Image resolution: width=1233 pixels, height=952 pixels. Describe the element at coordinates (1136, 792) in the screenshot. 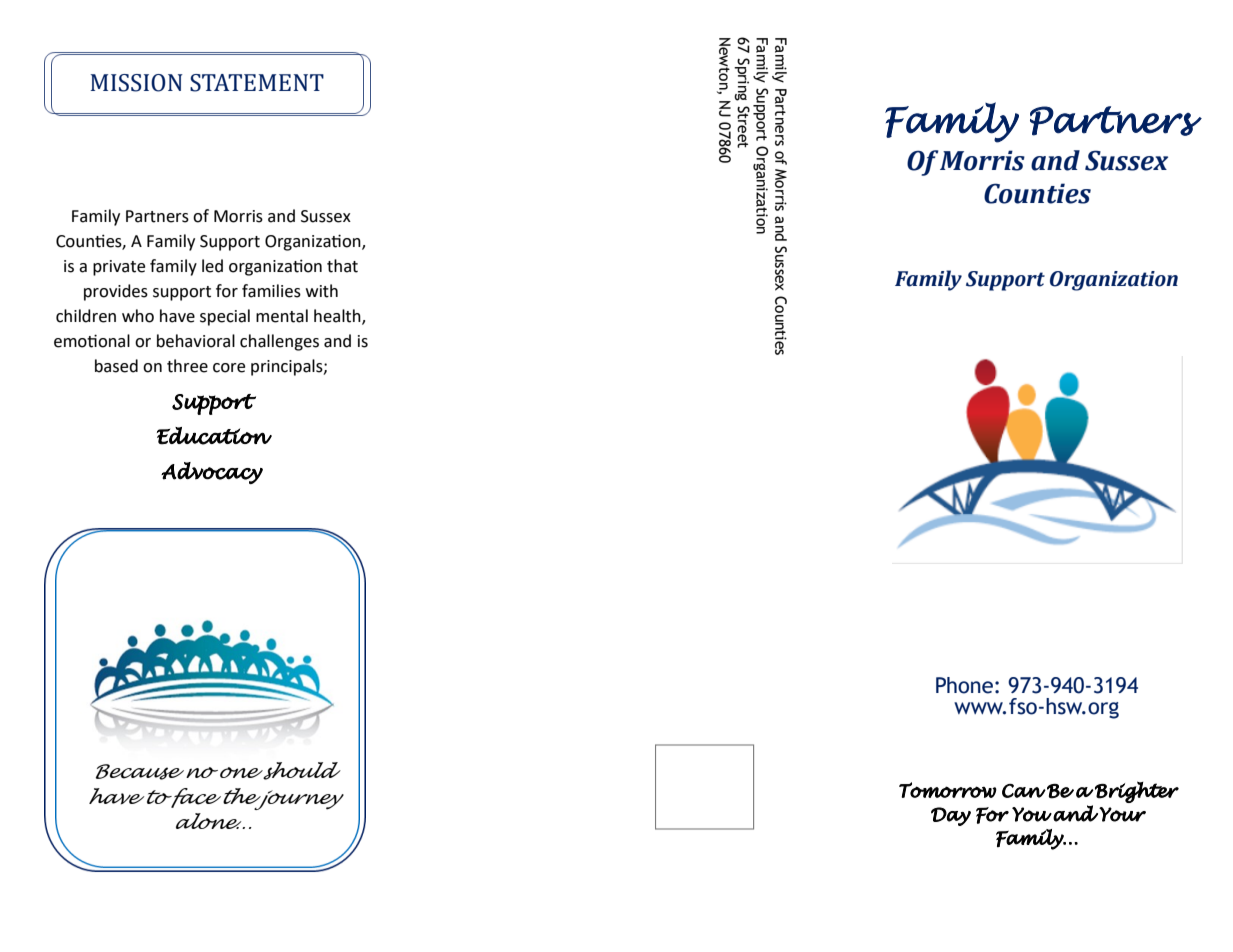

I see `Brighter` at that location.
